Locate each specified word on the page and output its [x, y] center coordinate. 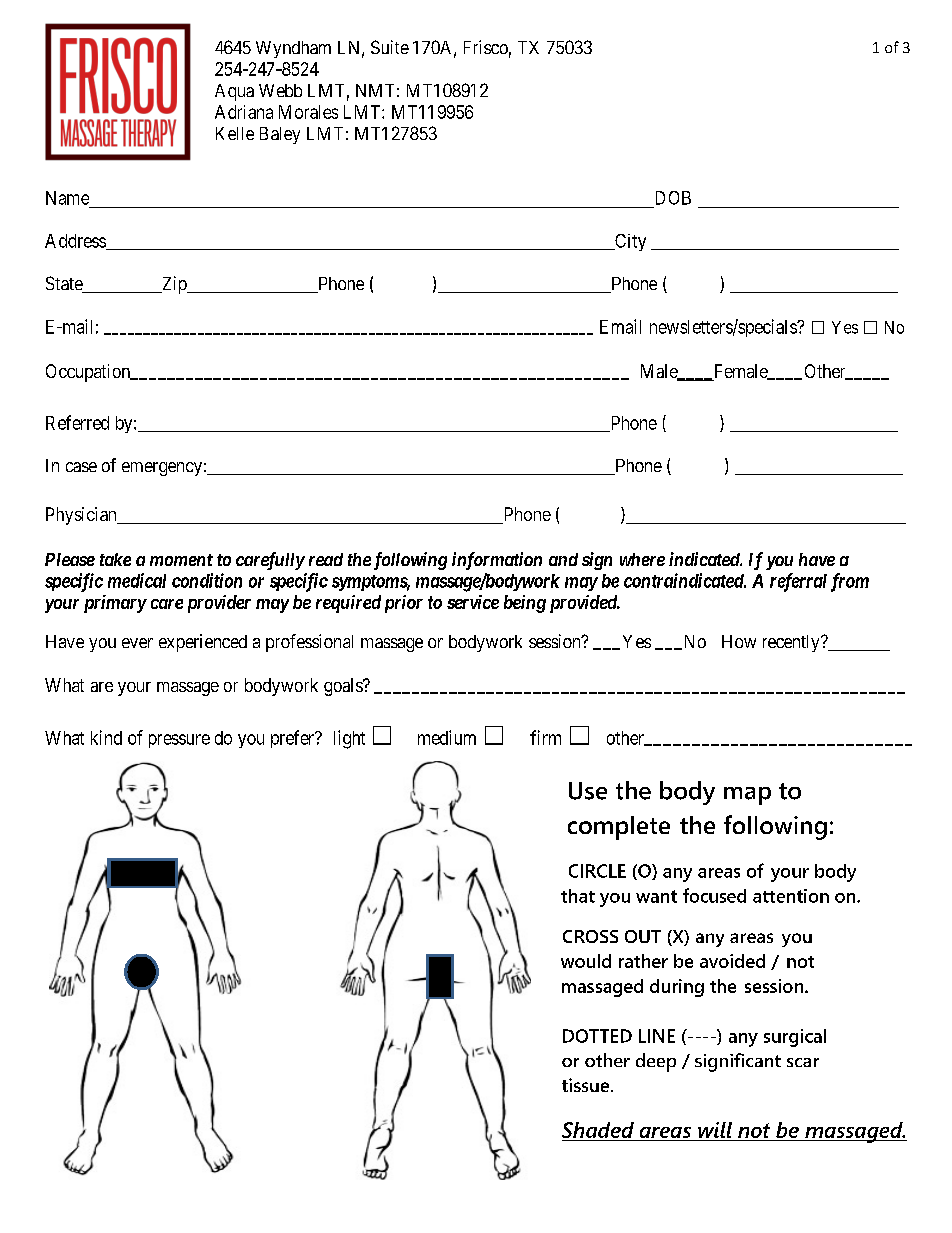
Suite [390, 47]
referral [798, 582]
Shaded [599, 1131]
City [629, 242]
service [473, 602]
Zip [174, 285]
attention [791, 896]
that [578, 896]
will [715, 1130]
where [642, 559]
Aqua [234, 92]
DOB [673, 198]
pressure [179, 741]
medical [137, 580]
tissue [587, 1085]
